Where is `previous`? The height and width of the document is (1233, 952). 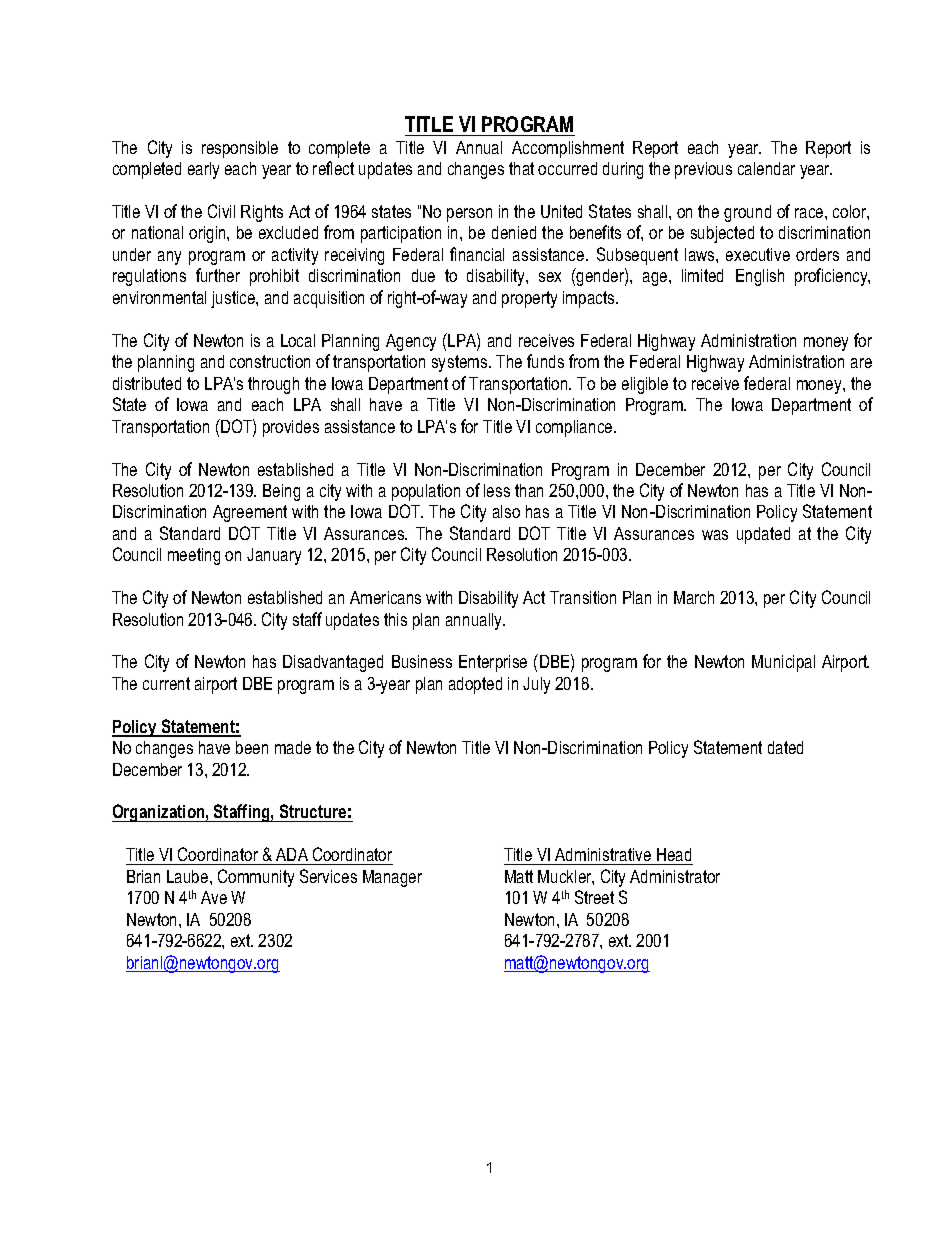 previous is located at coordinates (703, 170).
